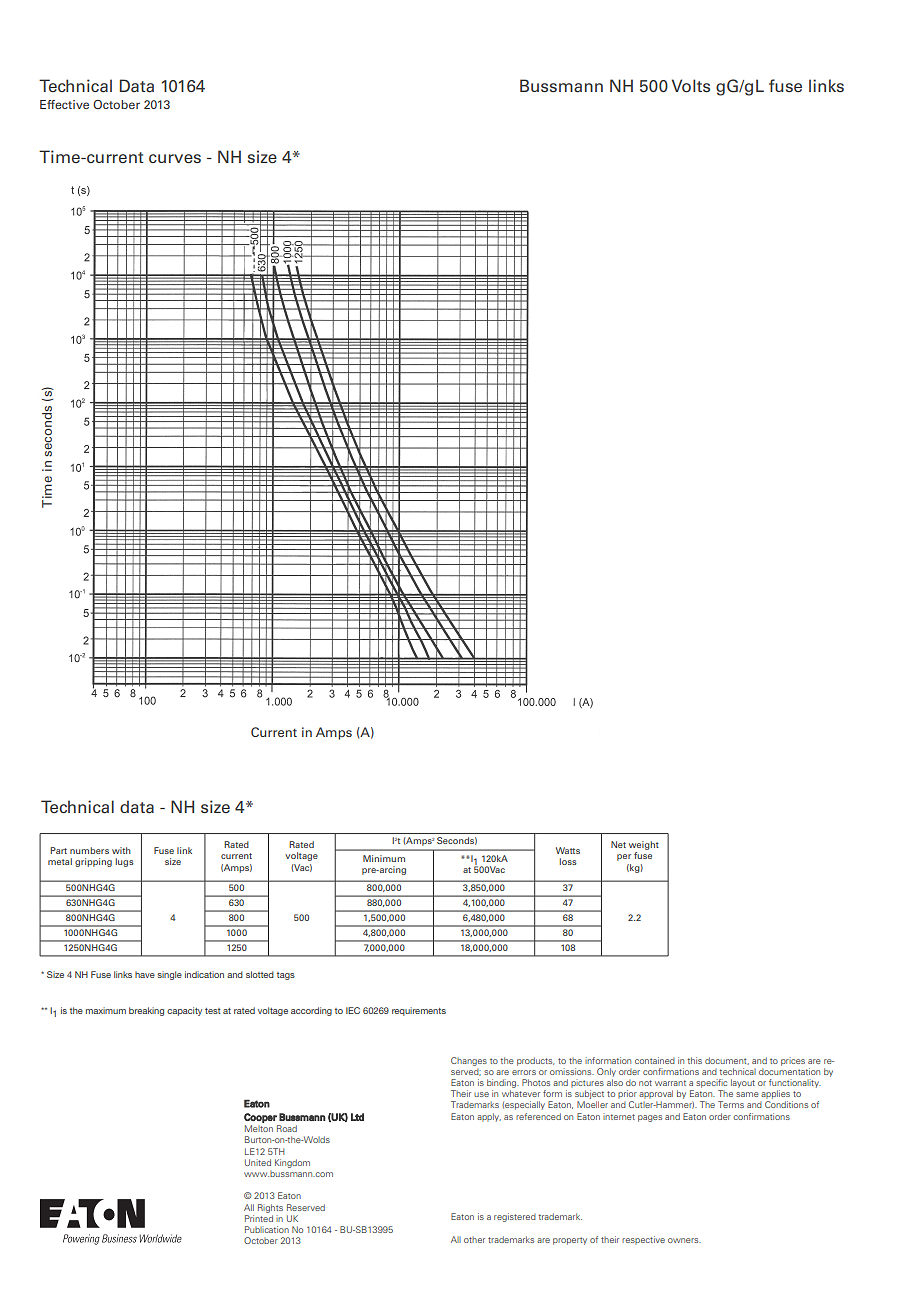 The height and width of the image is (1308, 924). I want to click on Minimum, so click(384, 858).
